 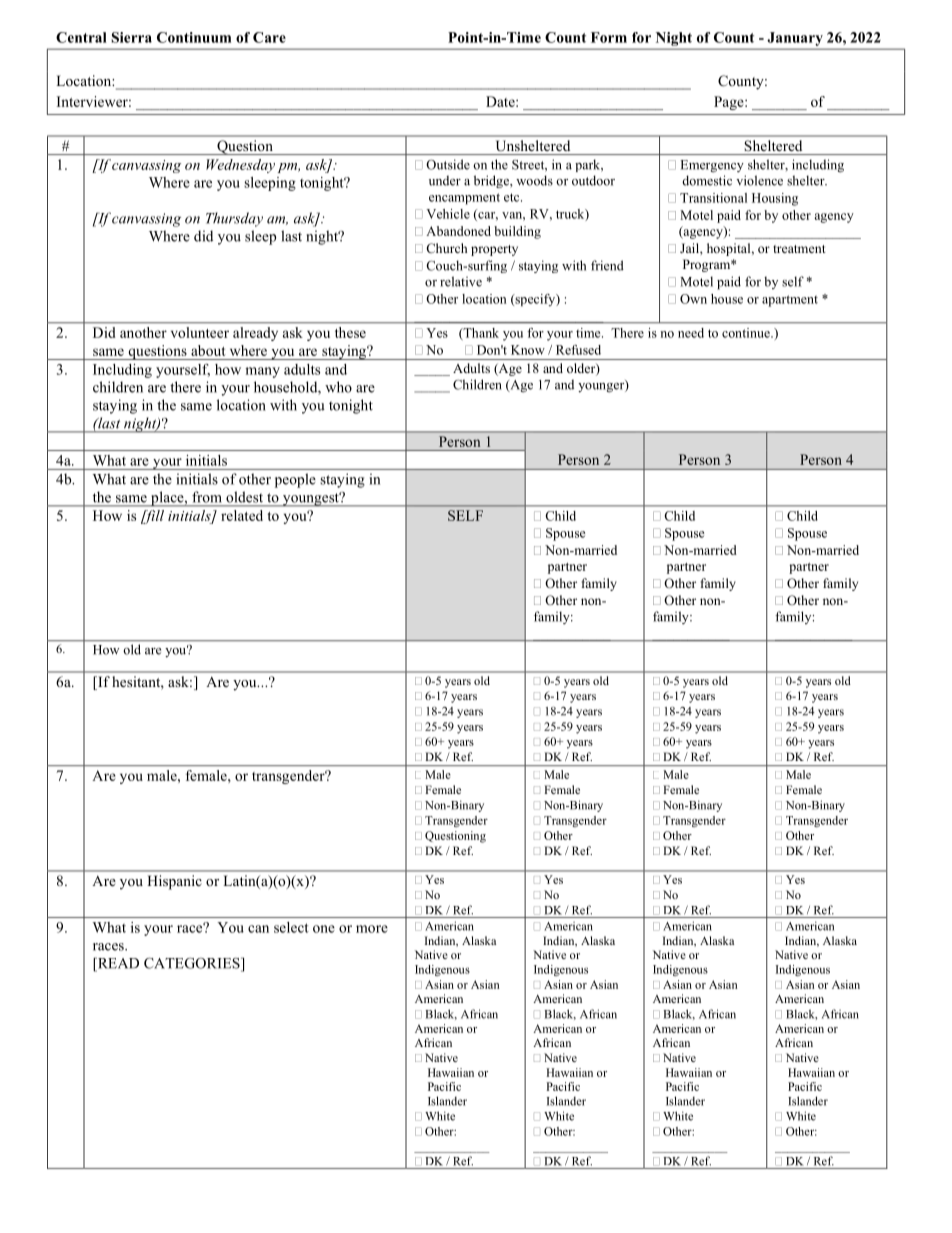 I want to click on oldest, so click(x=244, y=497).
